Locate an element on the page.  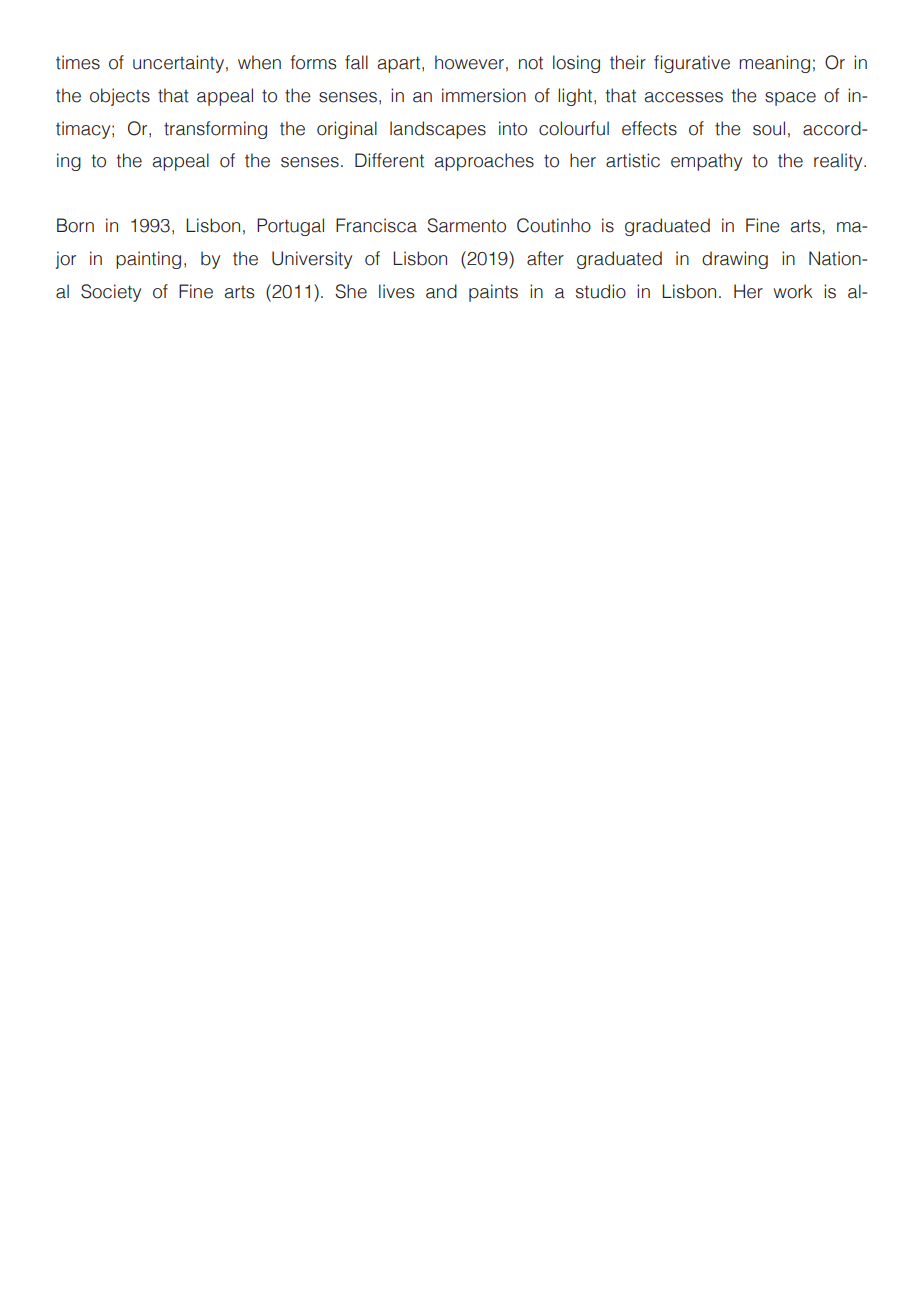
however is located at coordinates (469, 62).
